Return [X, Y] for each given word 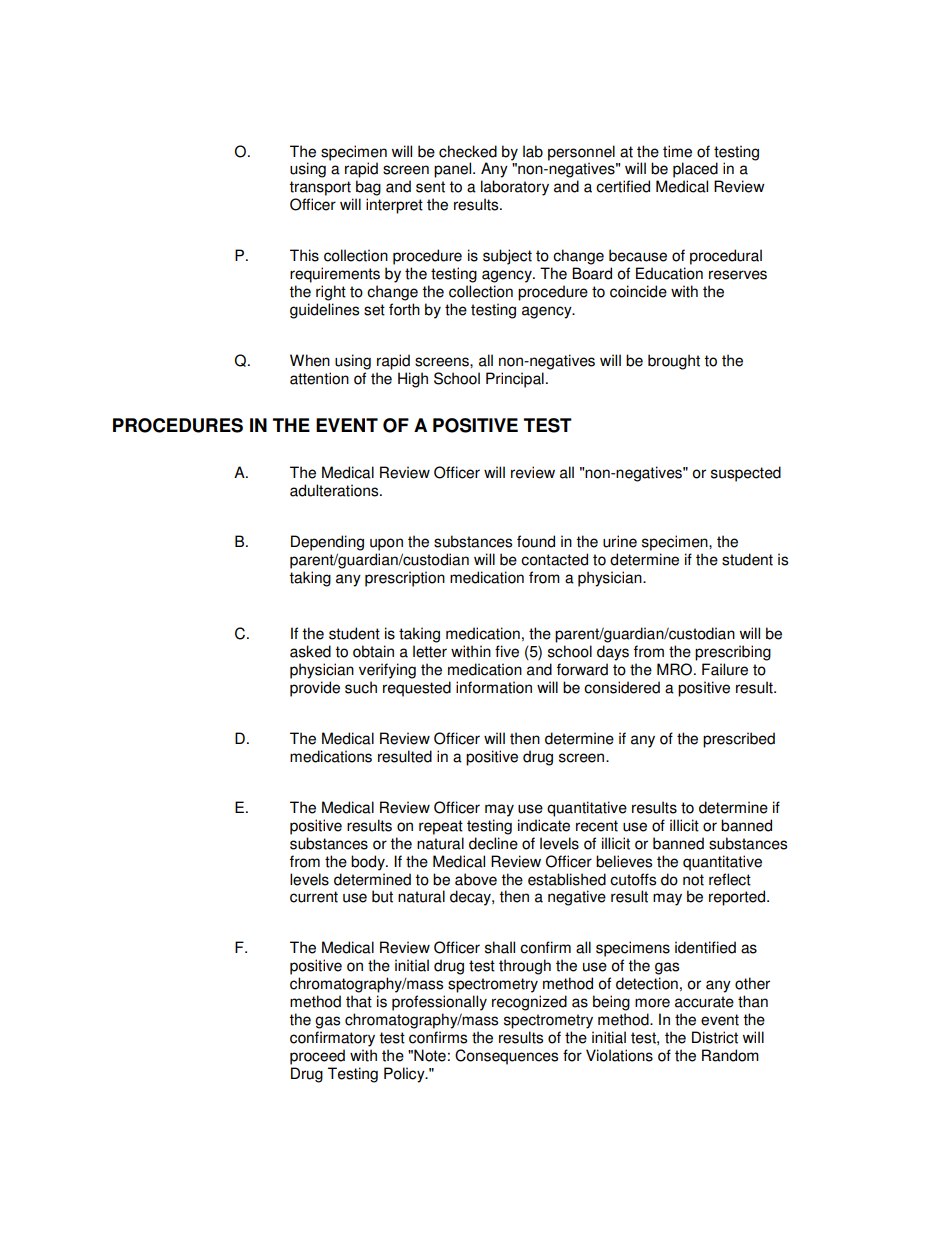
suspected [746, 474]
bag [368, 188]
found [536, 541]
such [361, 687]
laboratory [515, 188]
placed [695, 170]
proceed [317, 1057]
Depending [327, 543]
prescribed [739, 740]
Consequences [506, 1057]
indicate [544, 825]
